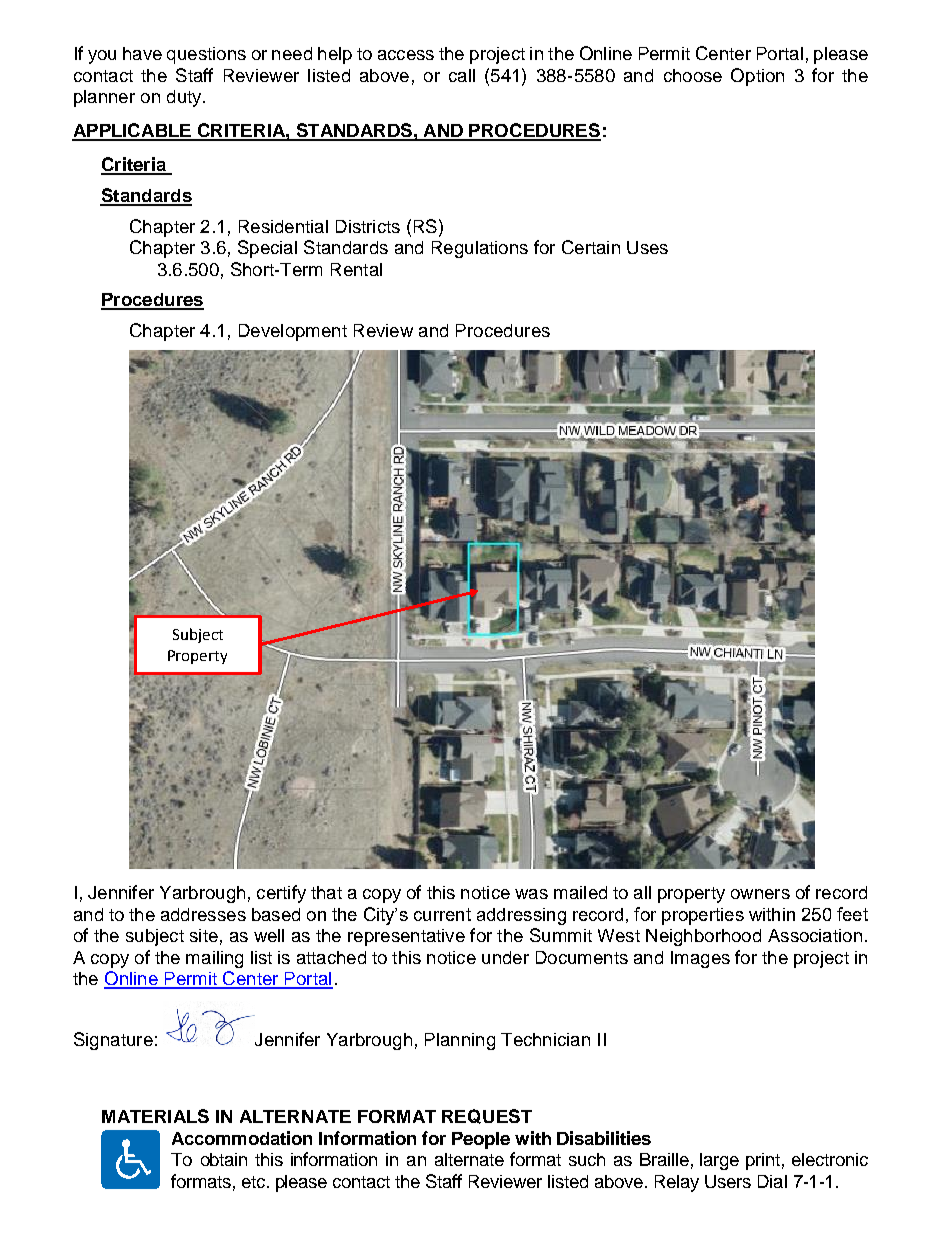 The image size is (952, 1233). Describe the element at coordinates (531, 894) in the screenshot. I see `was` at that location.
